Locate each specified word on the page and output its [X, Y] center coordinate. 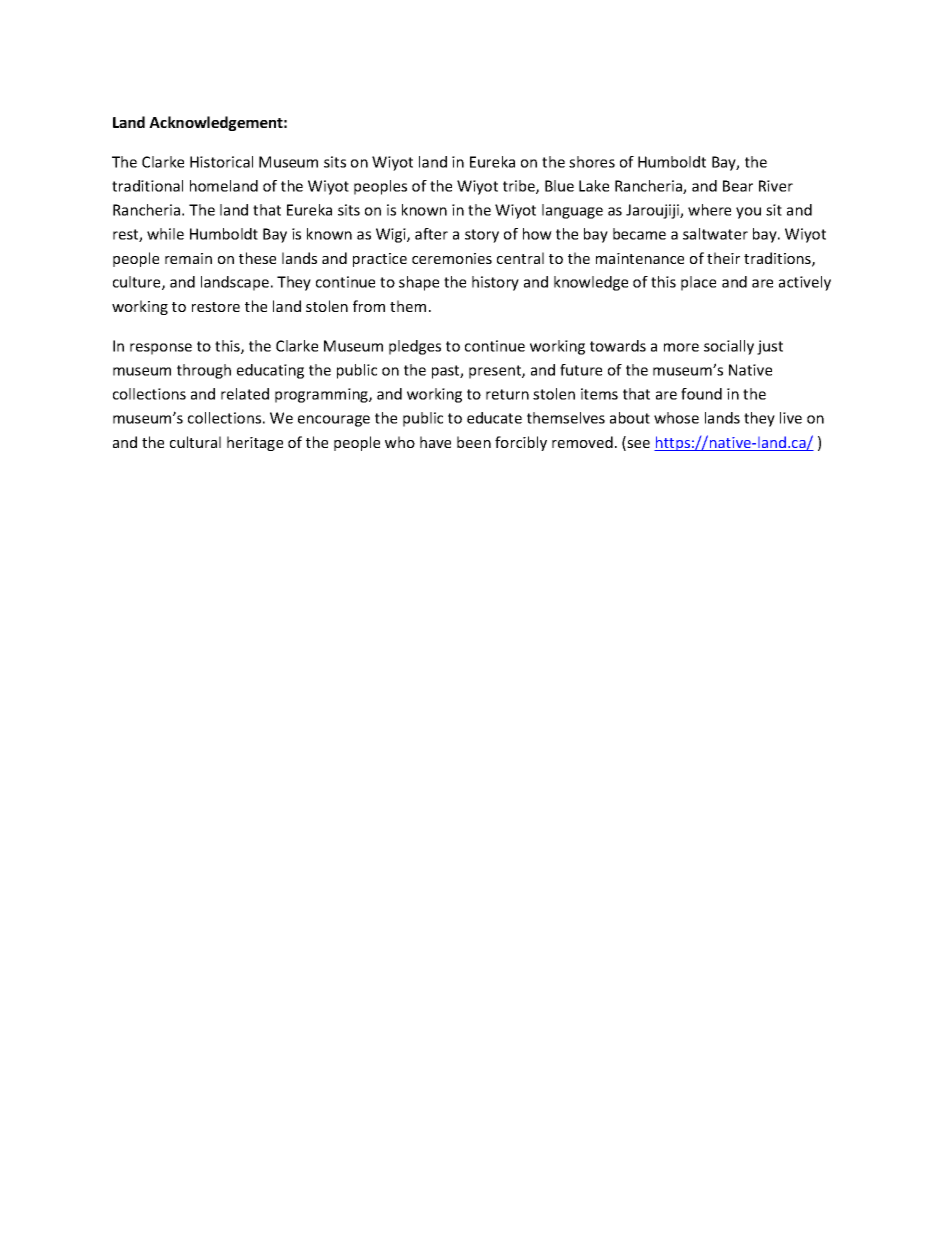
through [204, 371]
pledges [415, 347]
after [431, 234]
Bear [738, 186]
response [161, 349]
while [165, 234]
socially [729, 347]
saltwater [715, 234]
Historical [221, 162]
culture [138, 283]
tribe [520, 187]
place [698, 283]
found [701, 394]
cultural [195, 442]
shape [419, 283]
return [507, 394]
